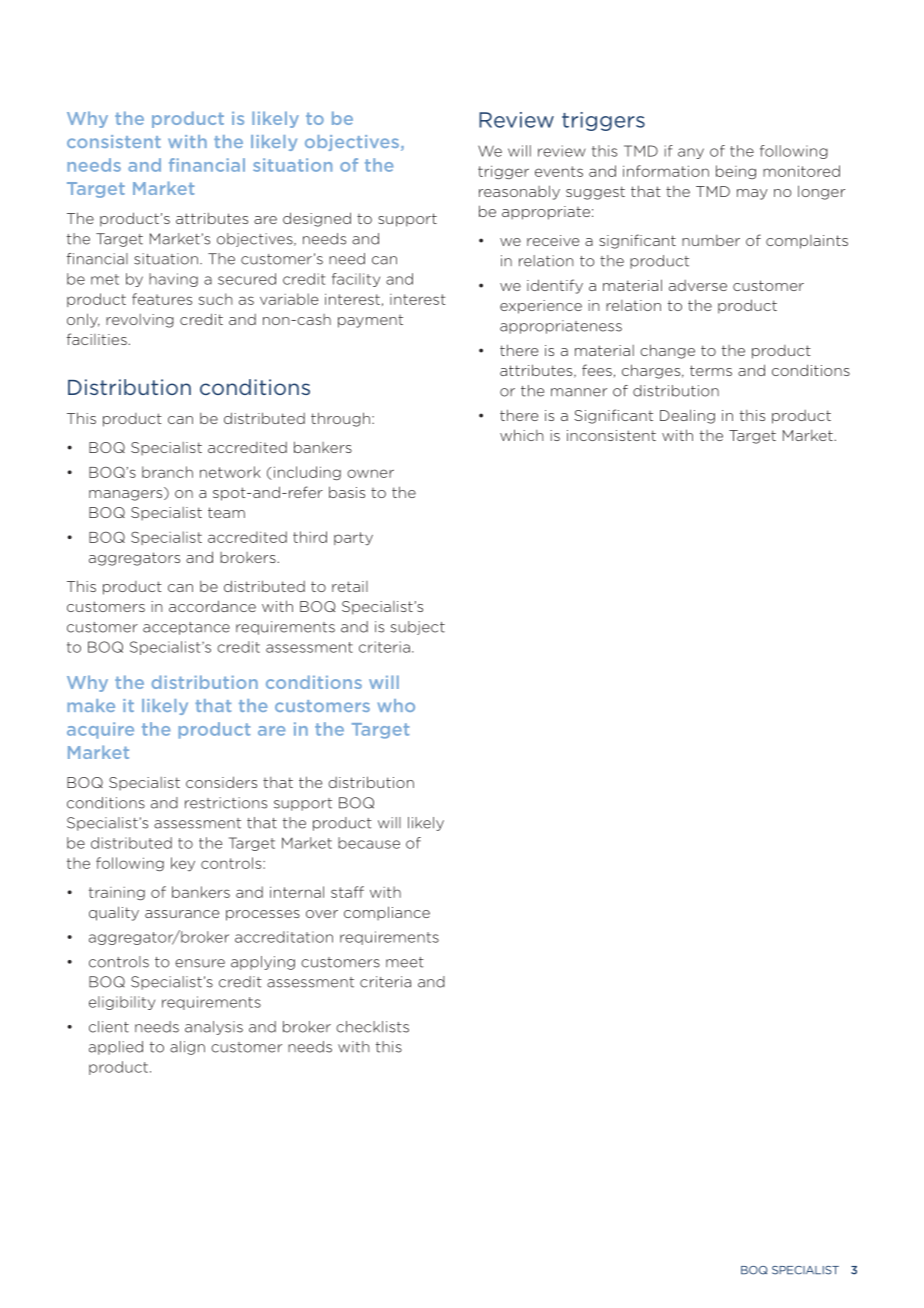 The height and width of the screenshot is (1308, 924). What do you see at coordinates (519, 192) in the screenshot?
I see `reasonably` at bounding box center [519, 192].
